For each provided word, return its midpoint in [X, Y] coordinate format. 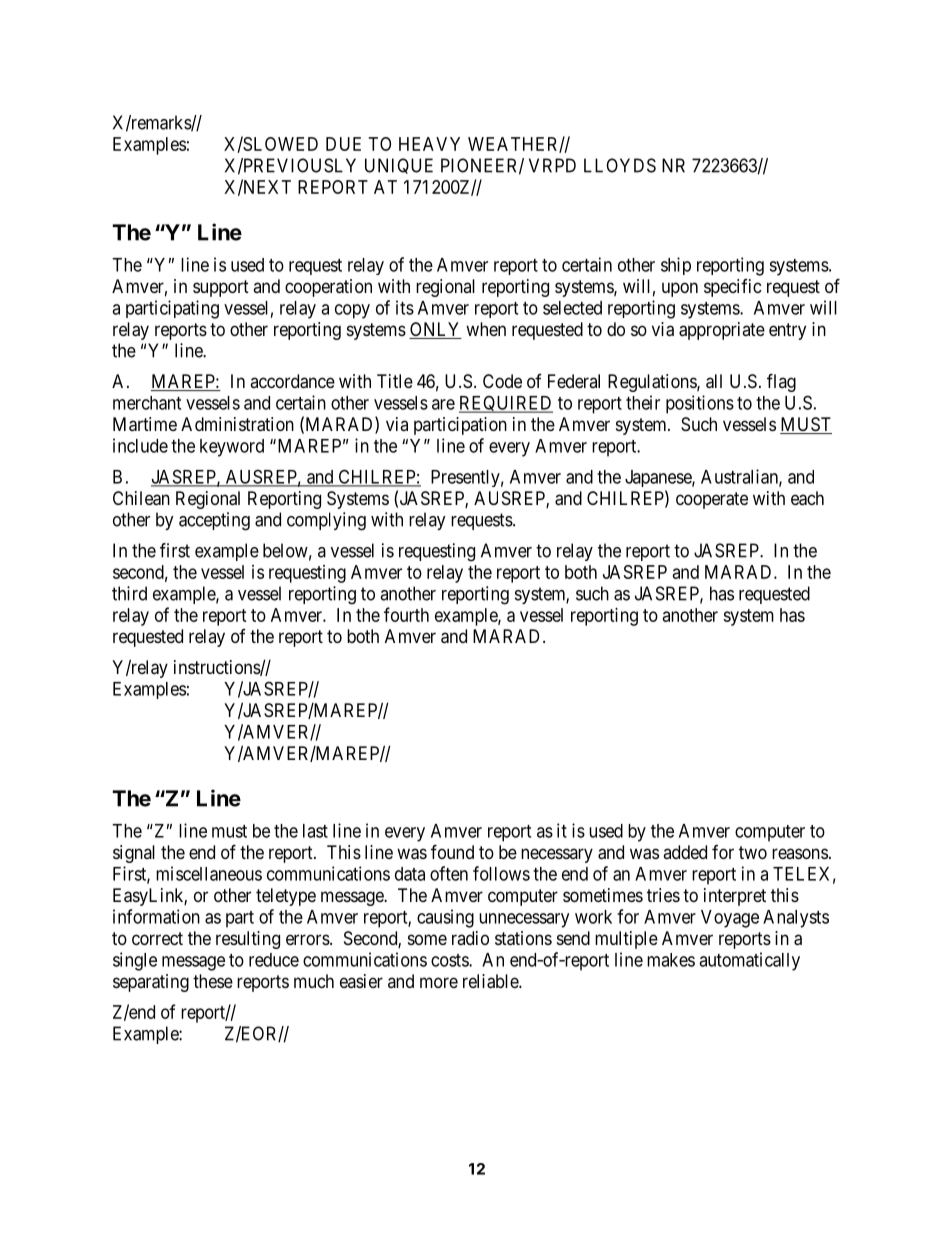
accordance [292, 381]
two [753, 852]
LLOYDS [620, 165]
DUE [343, 144]
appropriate [722, 331]
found [452, 851]
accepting [214, 521]
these [213, 981]
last [315, 831]
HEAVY [429, 144]
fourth [406, 614]
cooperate [712, 500]
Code [502, 381]
